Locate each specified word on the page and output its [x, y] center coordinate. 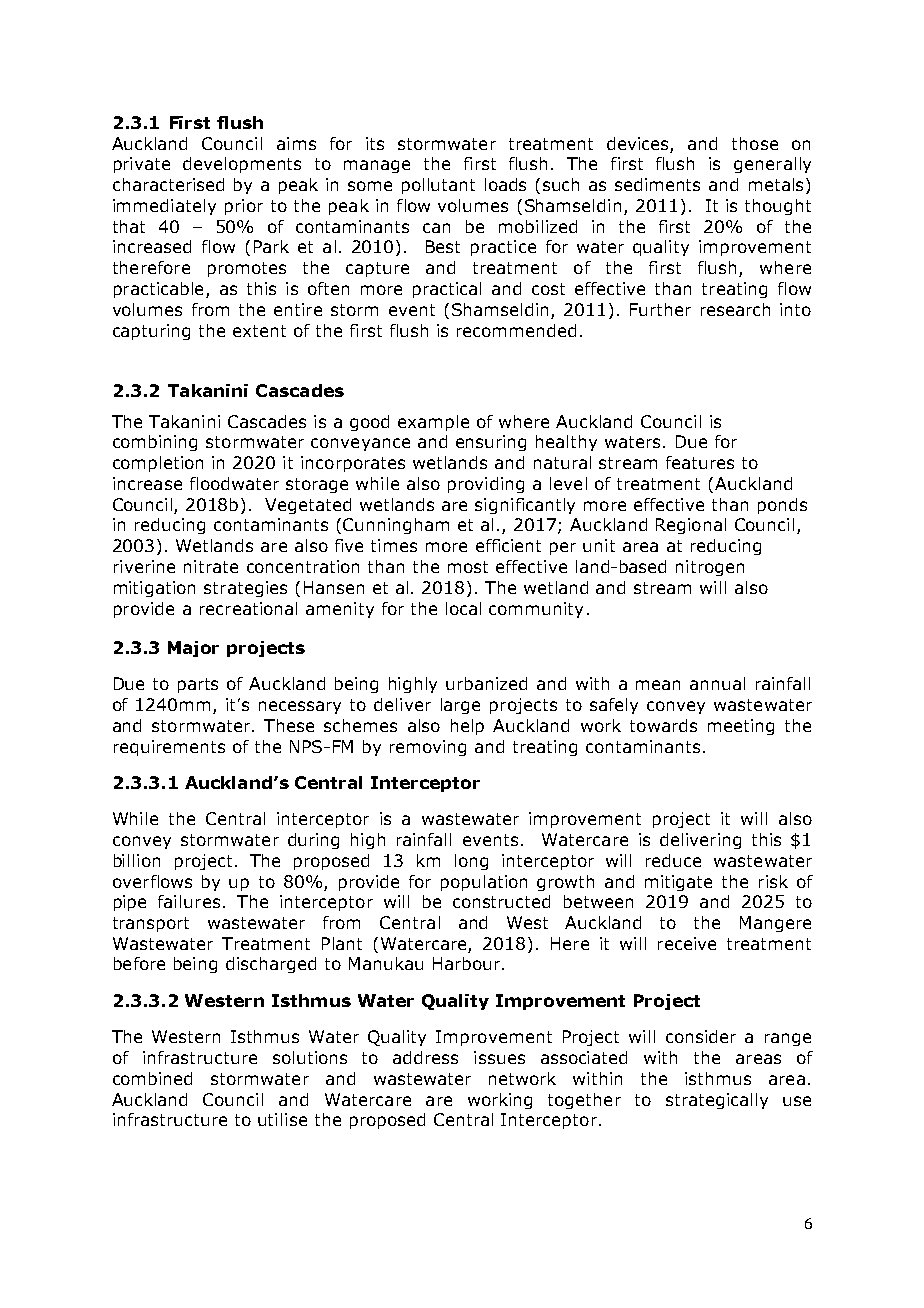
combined [152, 1078]
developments [242, 165]
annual [717, 683]
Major [193, 649]
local [463, 608]
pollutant [438, 186]
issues [499, 1057]
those [755, 143]
